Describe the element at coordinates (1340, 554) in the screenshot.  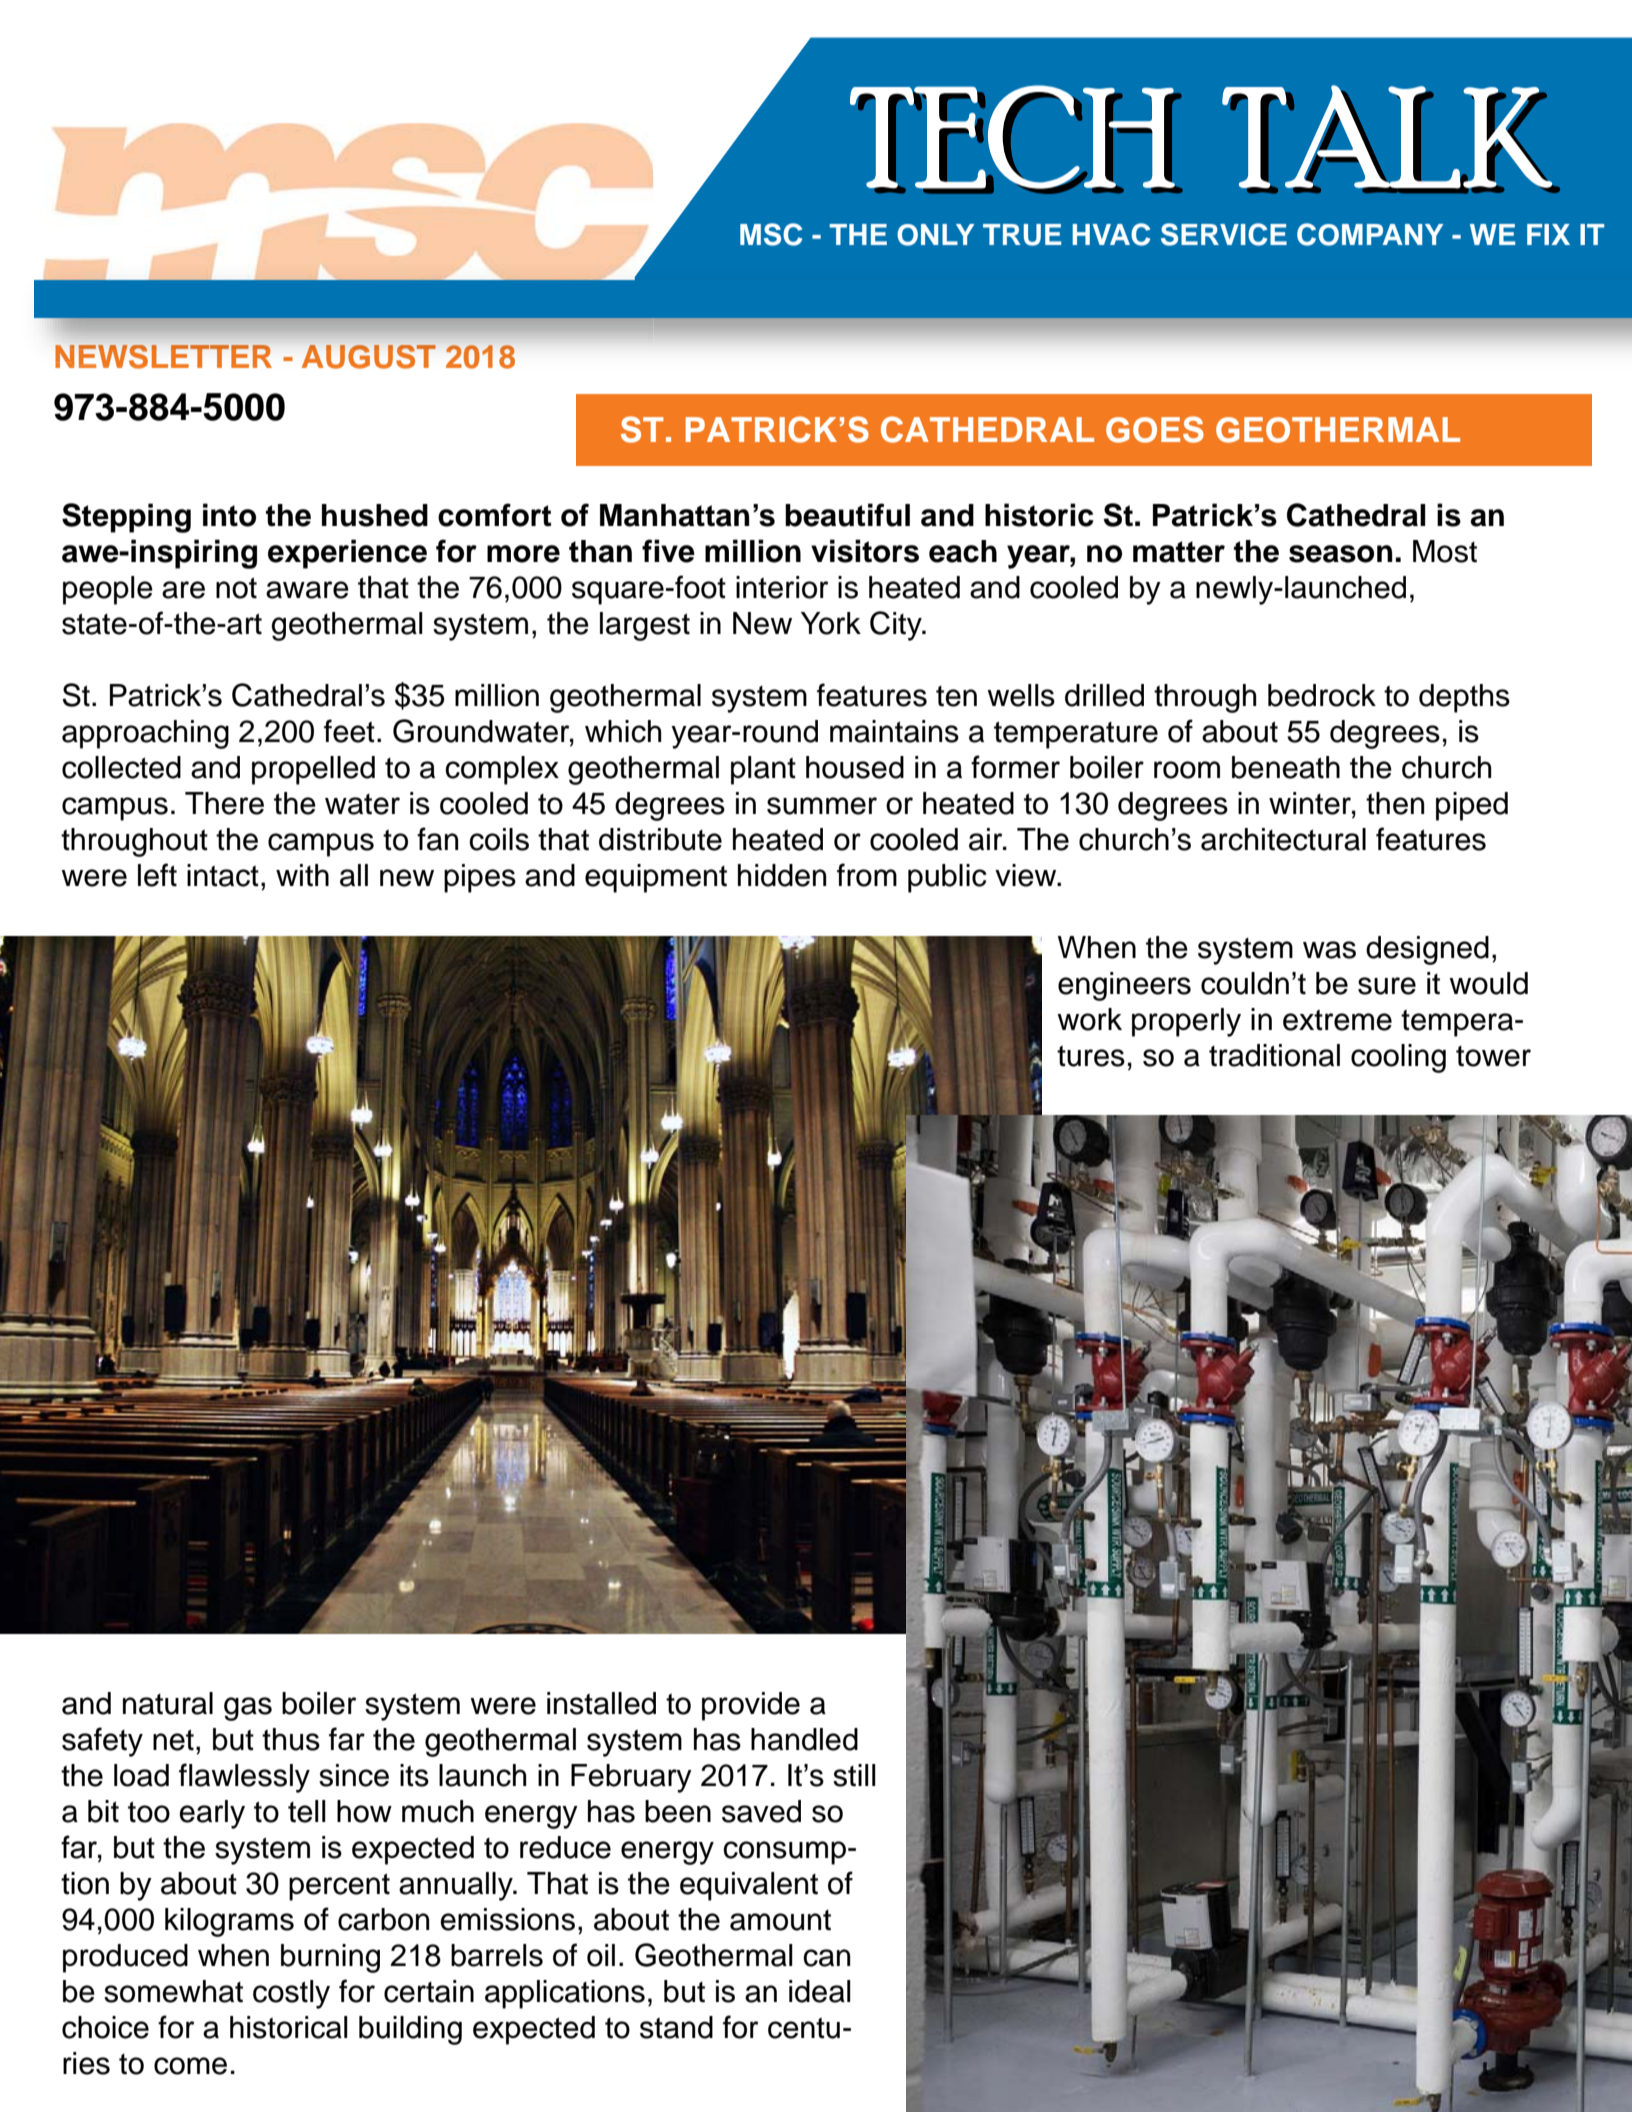
I see `season` at that location.
